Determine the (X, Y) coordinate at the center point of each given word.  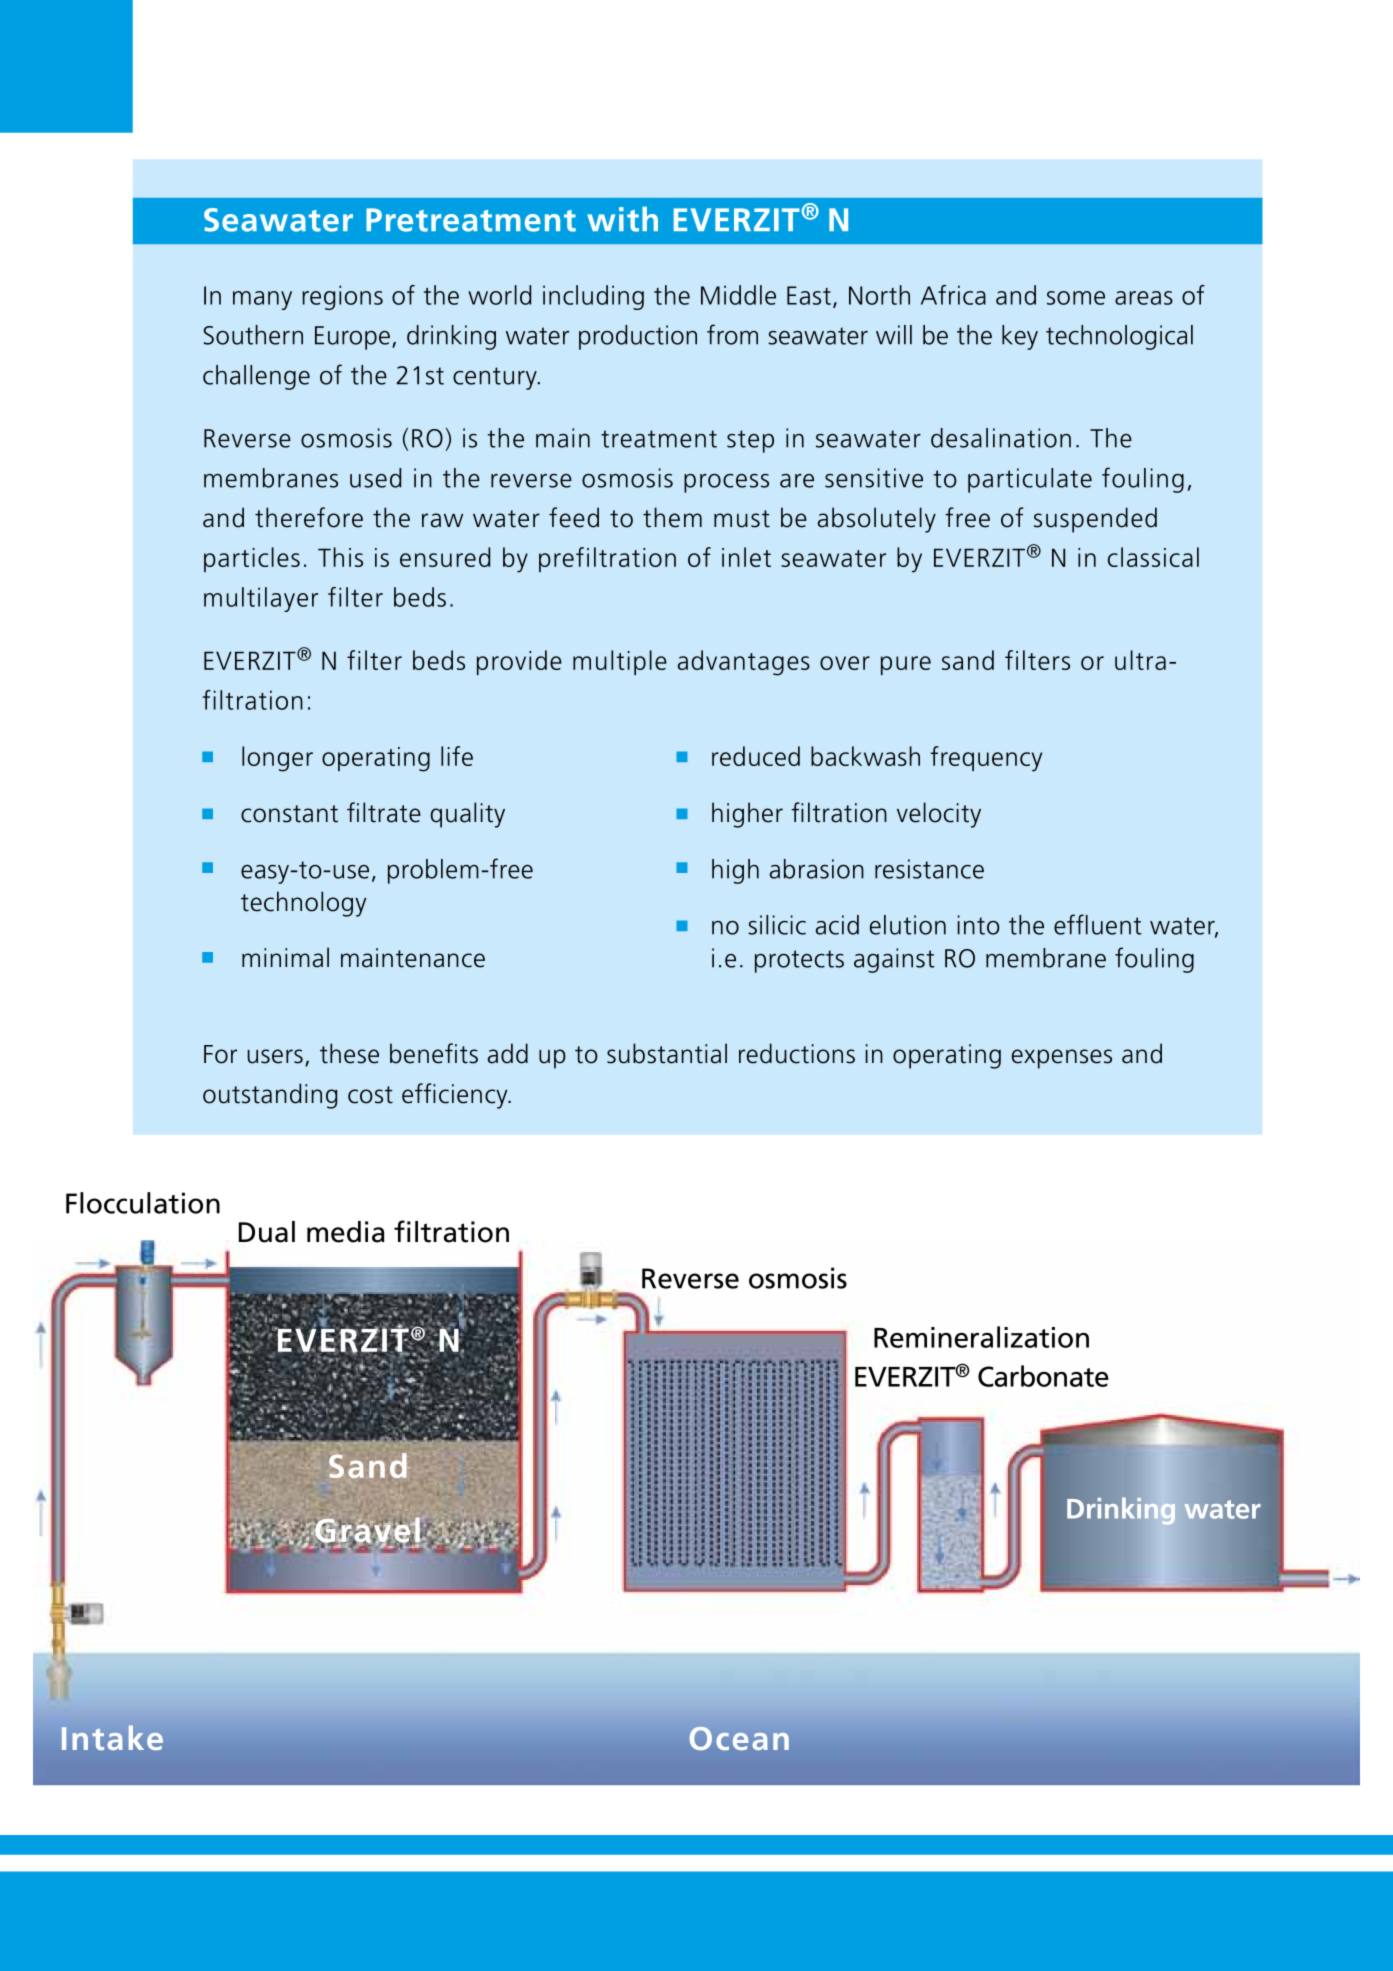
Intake (112, 1737)
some (1076, 298)
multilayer (261, 599)
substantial (667, 1053)
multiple (620, 662)
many (262, 300)
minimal (285, 957)
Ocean (739, 1738)
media (346, 1232)
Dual (267, 1232)
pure (906, 665)
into (978, 925)
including (593, 297)
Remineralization (981, 1337)
